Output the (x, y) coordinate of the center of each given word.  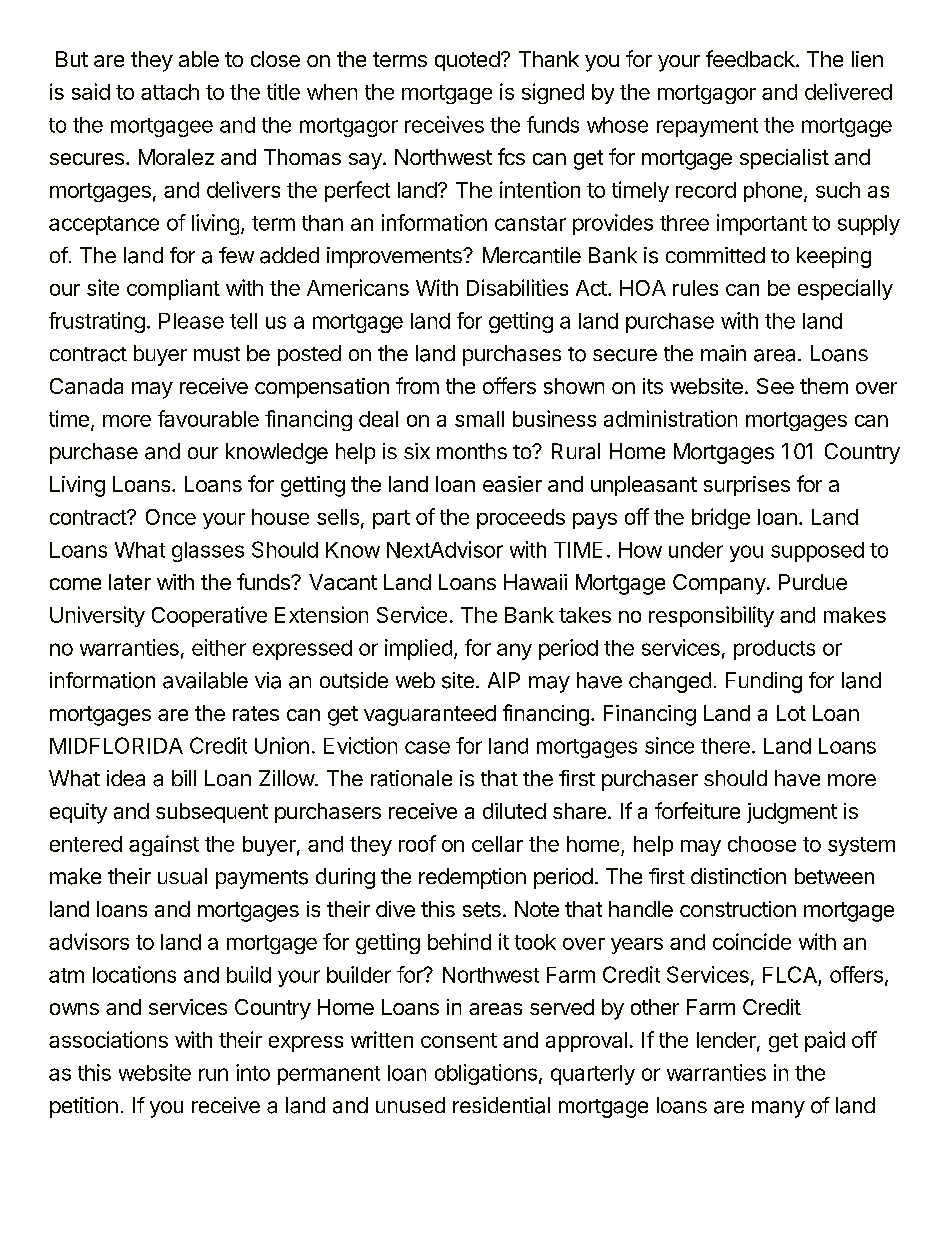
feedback (751, 58)
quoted (467, 61)
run (213, 1074)
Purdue (813, 582)
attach (170, 92)
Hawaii (535, 582)
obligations (486, 1074)
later (130, 582)
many (778, 1109)
